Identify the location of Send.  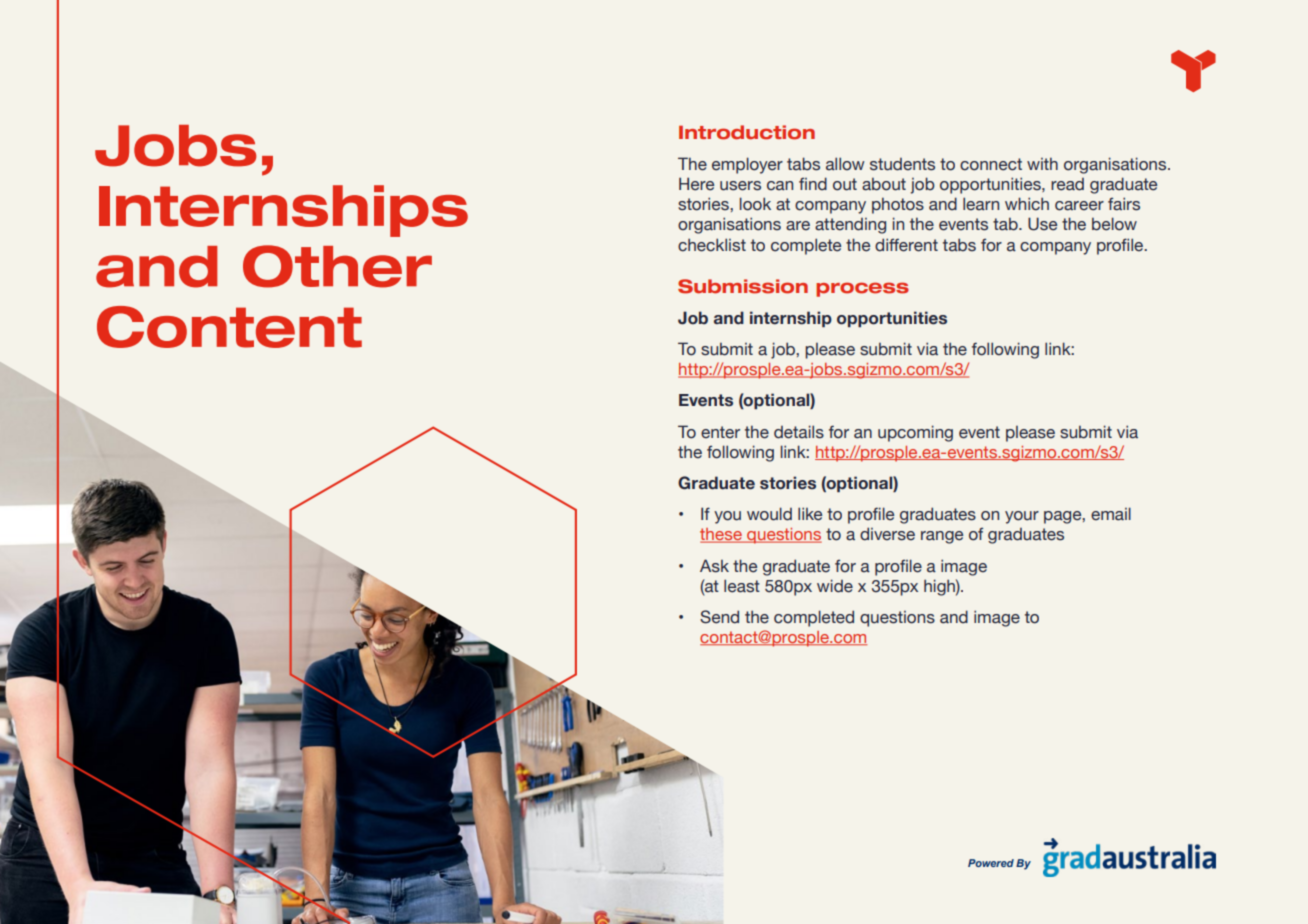
(719, 617).
